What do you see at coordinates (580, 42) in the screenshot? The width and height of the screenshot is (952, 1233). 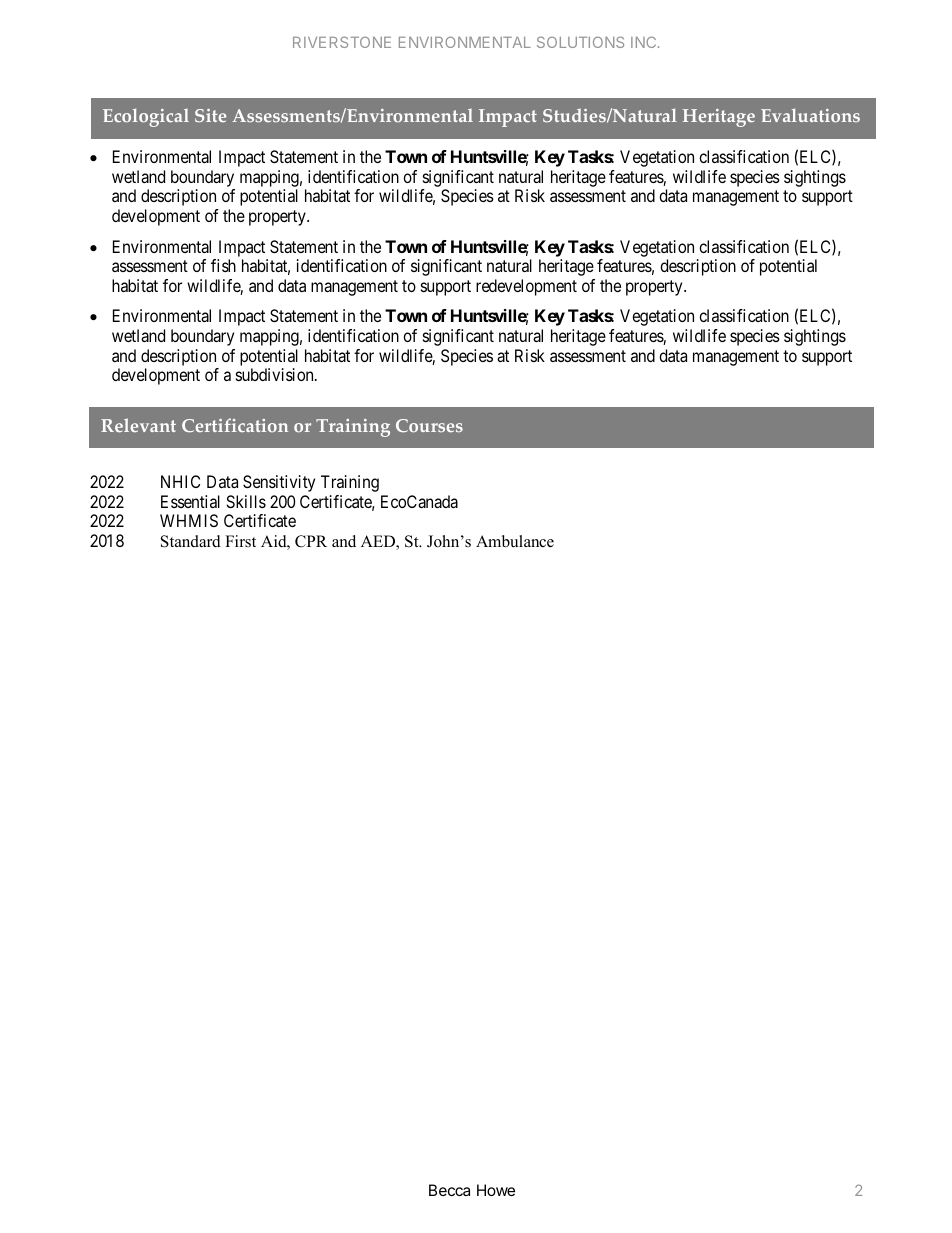 I see `SOLUTIONS` at bounding box center [580, 42].
